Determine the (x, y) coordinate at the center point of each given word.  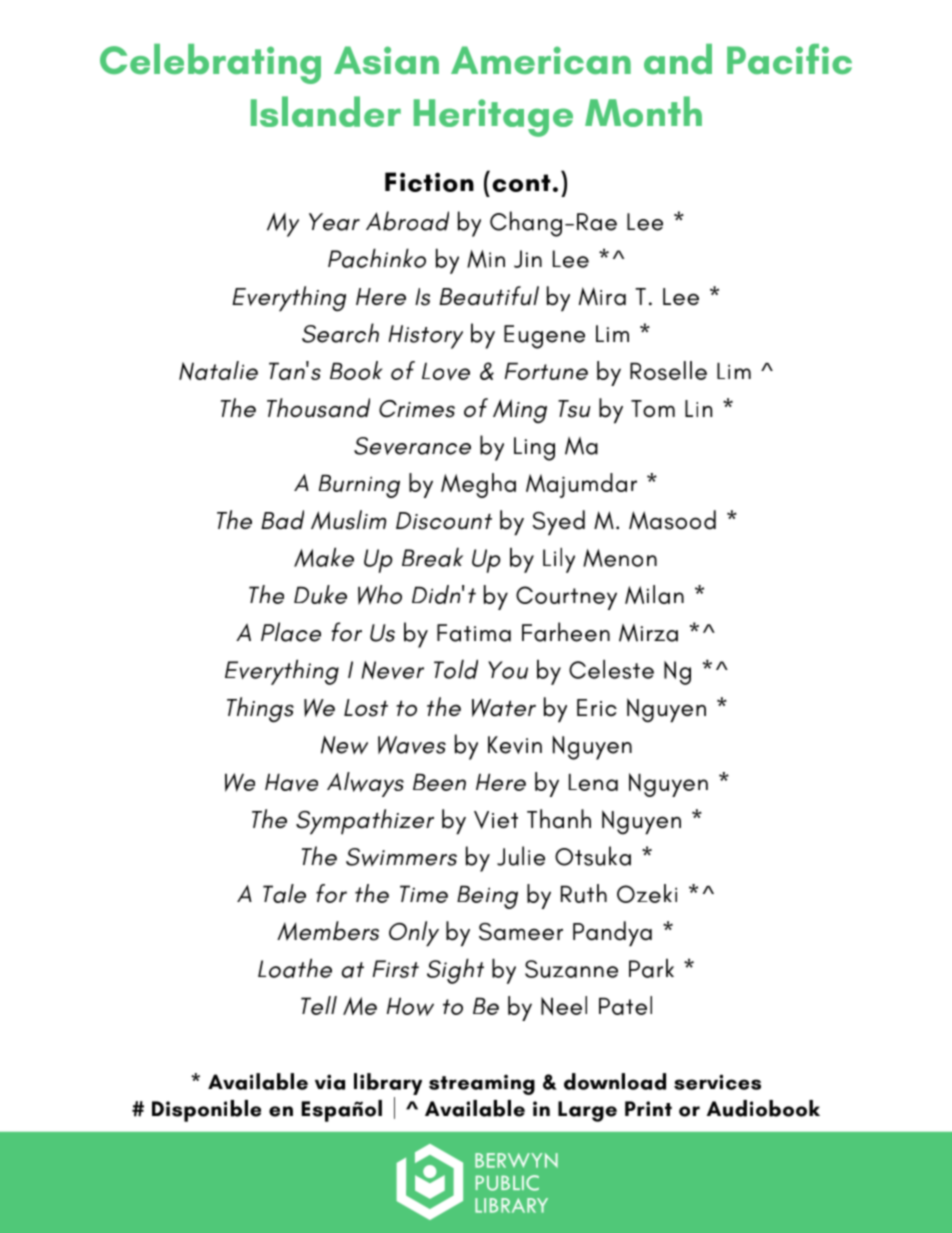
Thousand (318, 408)
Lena (593, 782)
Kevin (515, 745)
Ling (534, 449)
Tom (653, 408)
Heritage (493, 118)
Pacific (789, 59)
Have (291, 782)
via (330, 1082)
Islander (326, 111)
